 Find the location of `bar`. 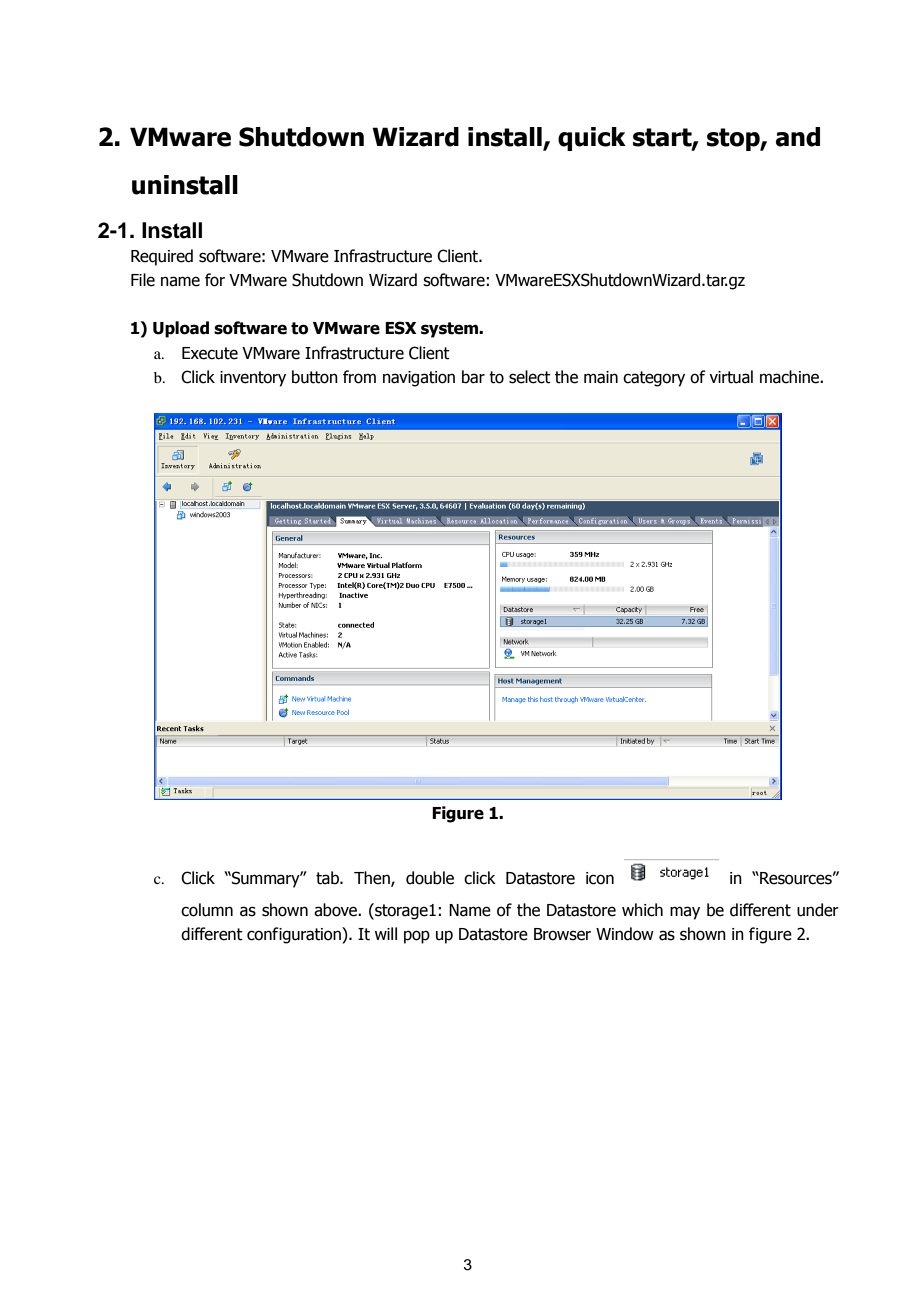

bar is located at coordinates (473, 377).
